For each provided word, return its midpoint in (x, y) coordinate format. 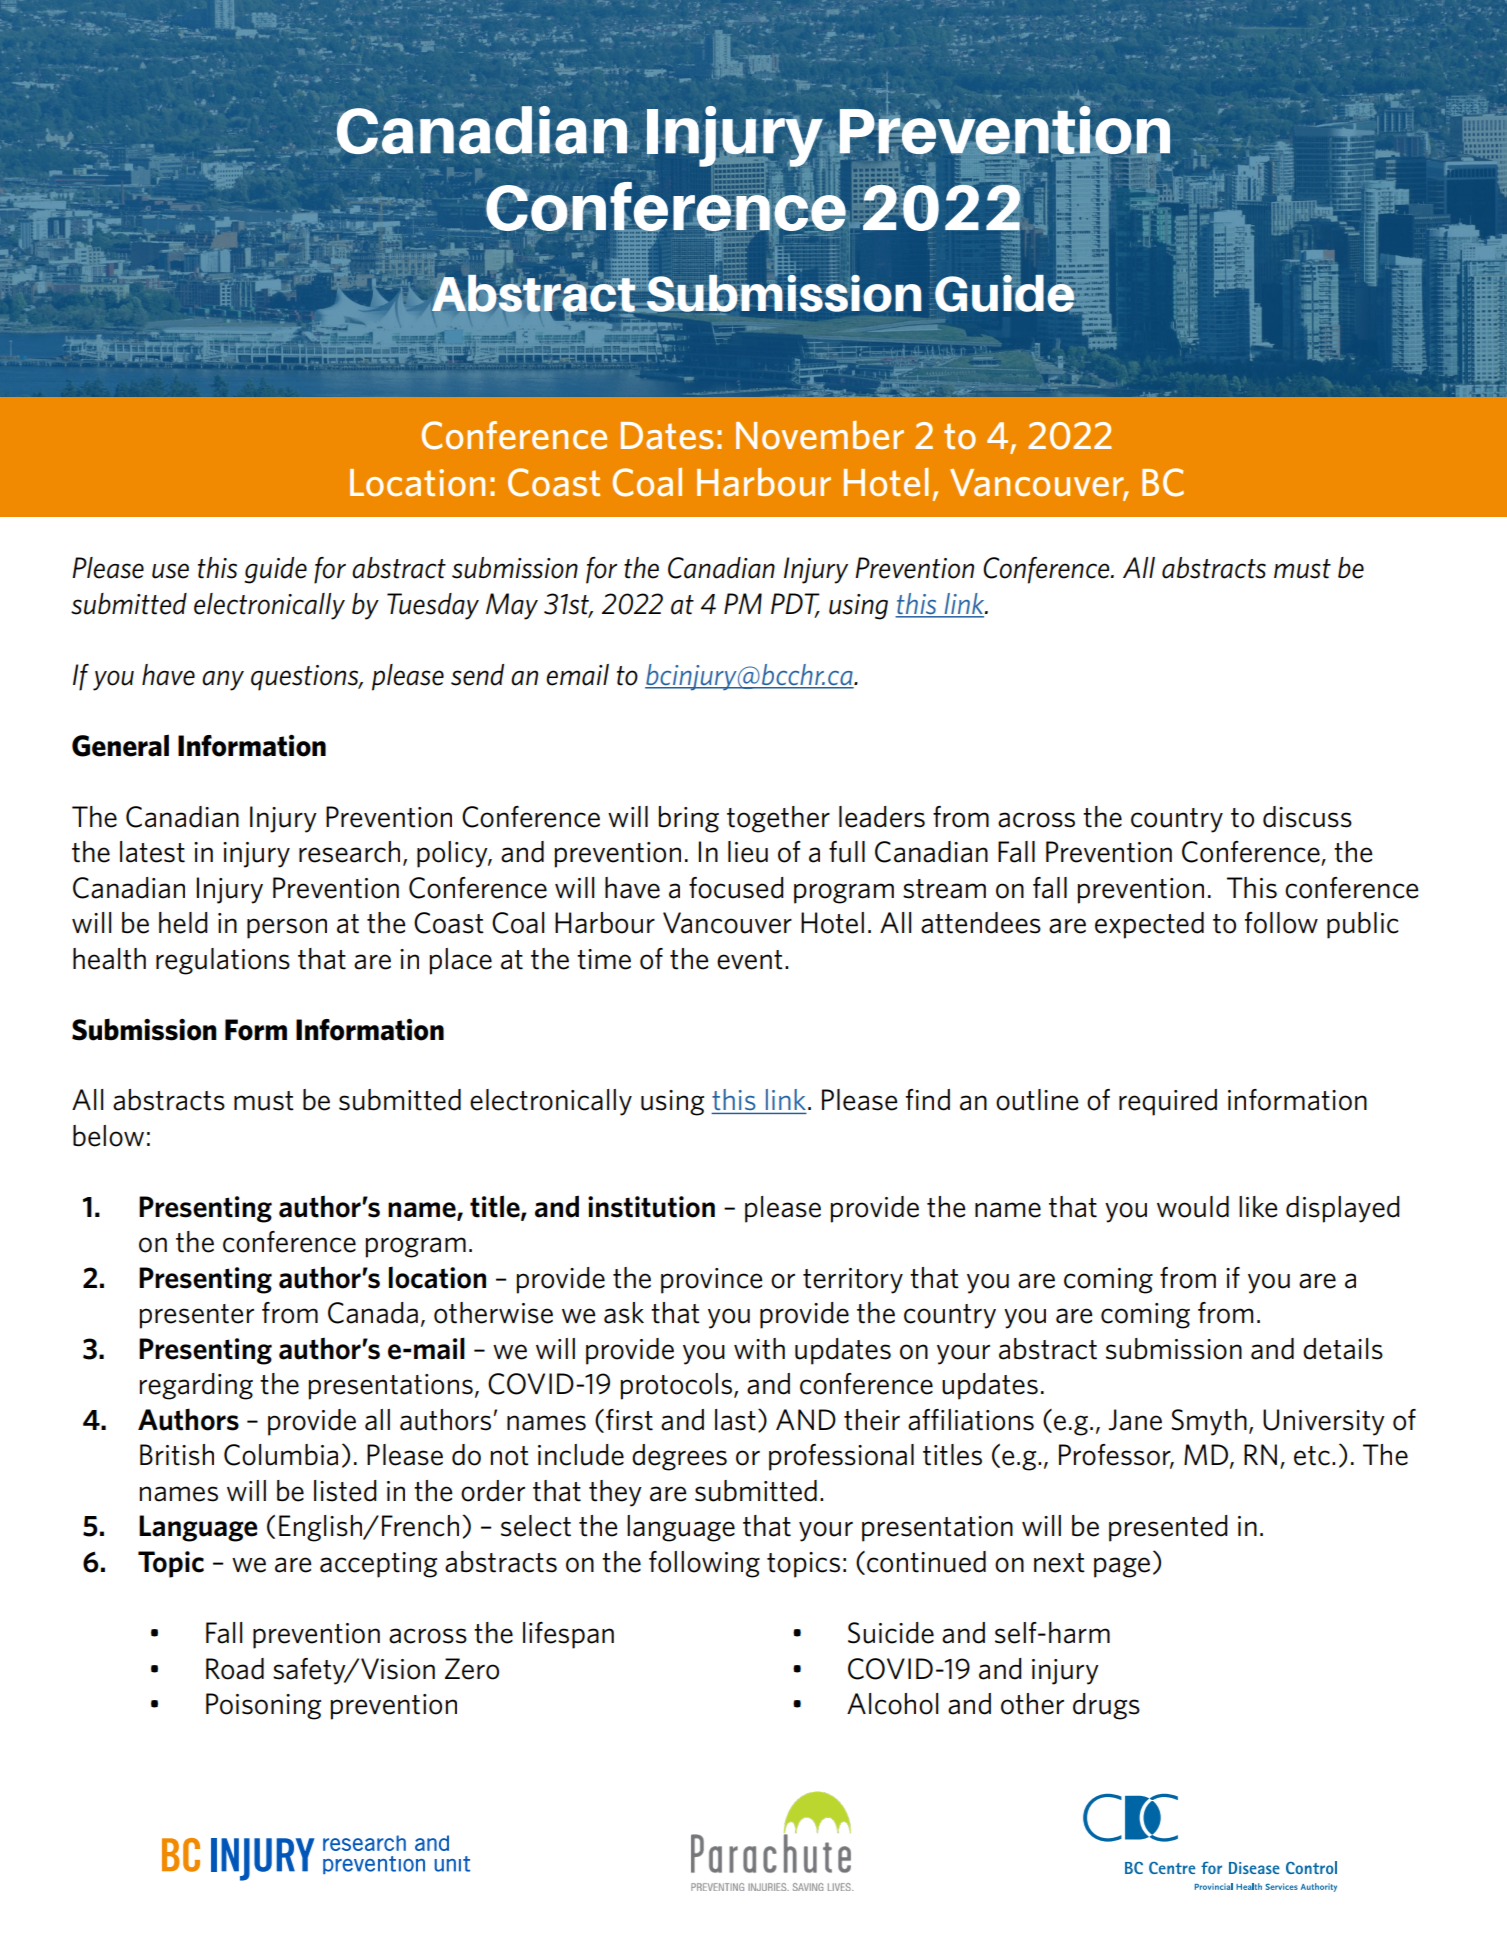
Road (235, 1669)
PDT (795, 604)
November (820, 435)
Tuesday (433, 606)
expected (1149, 925)
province (712, 1281)
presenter (197, 1316)
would (1193, 1207)
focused (736, 888)
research (349, 852)
